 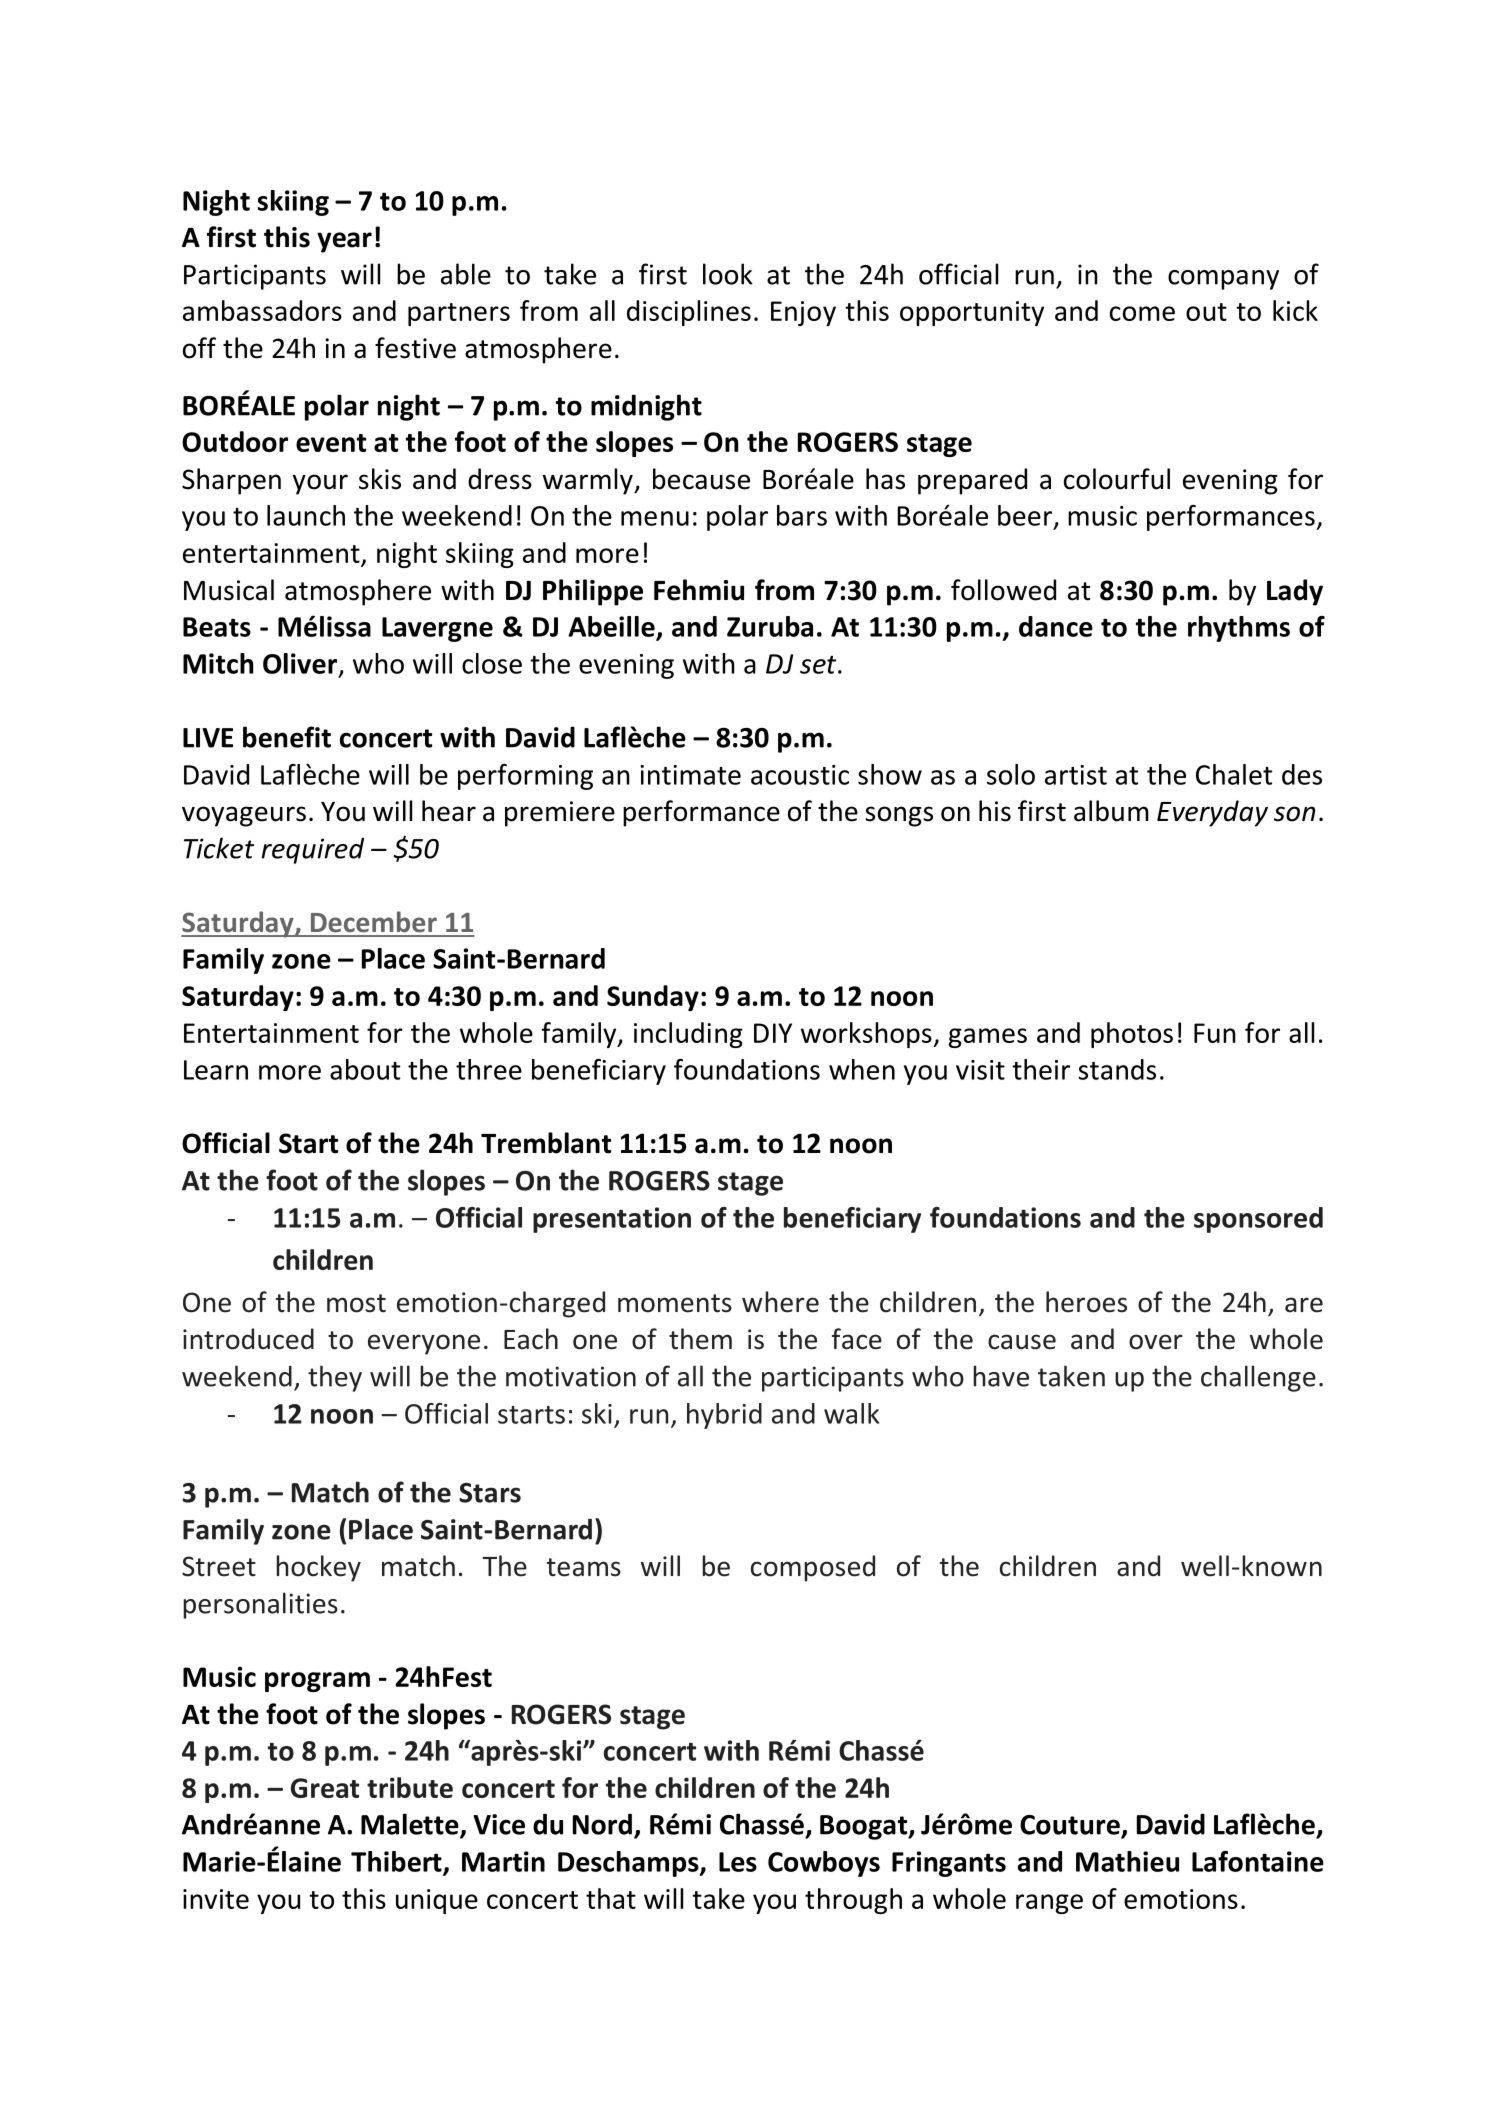 What do you see at coordinates (1127, 1861) in the screenshot?
I see `Mathieu` at bounding box center [1127, 1861].
